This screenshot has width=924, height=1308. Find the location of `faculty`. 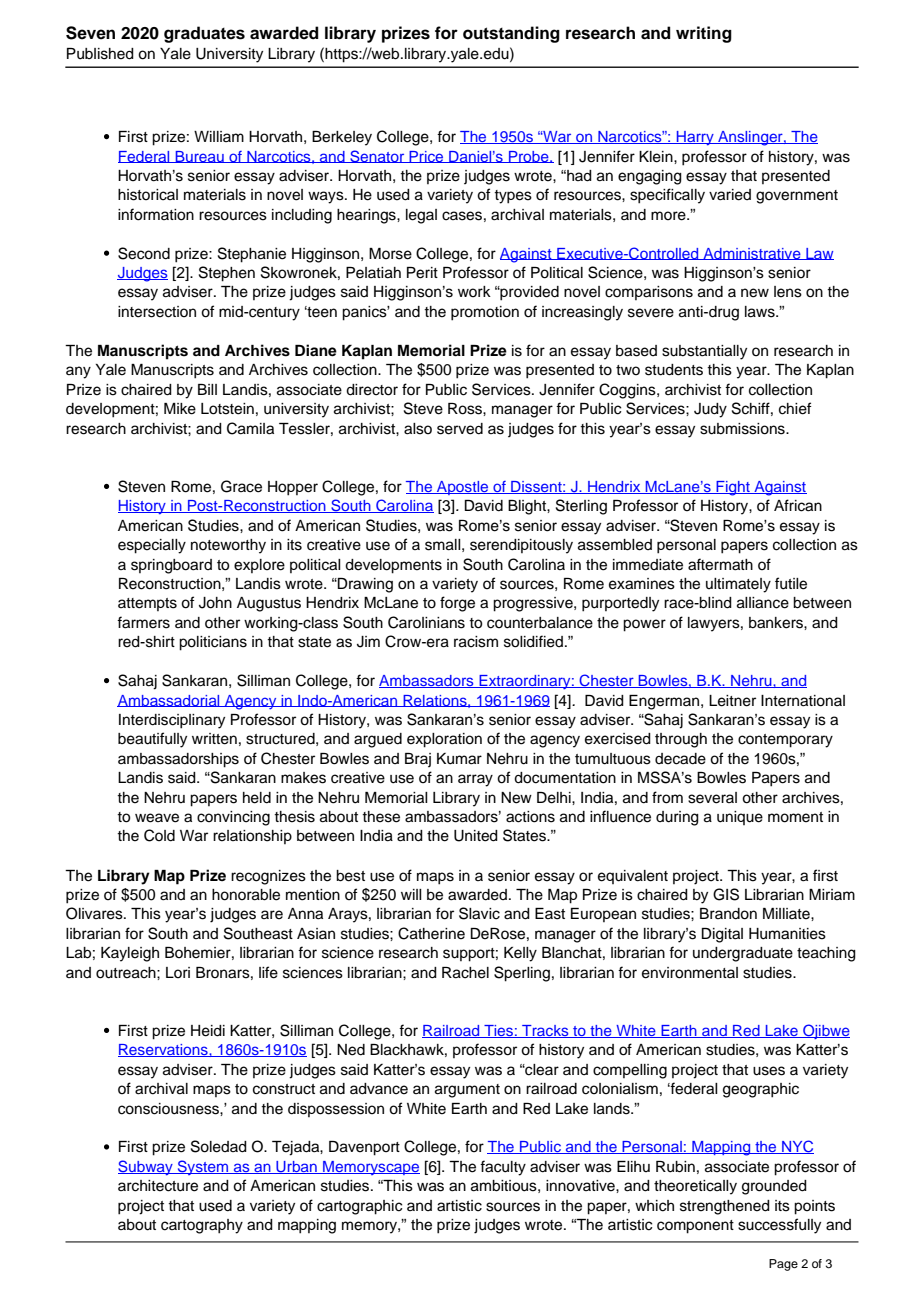

faculty is located at coordinates (503, 1168).
